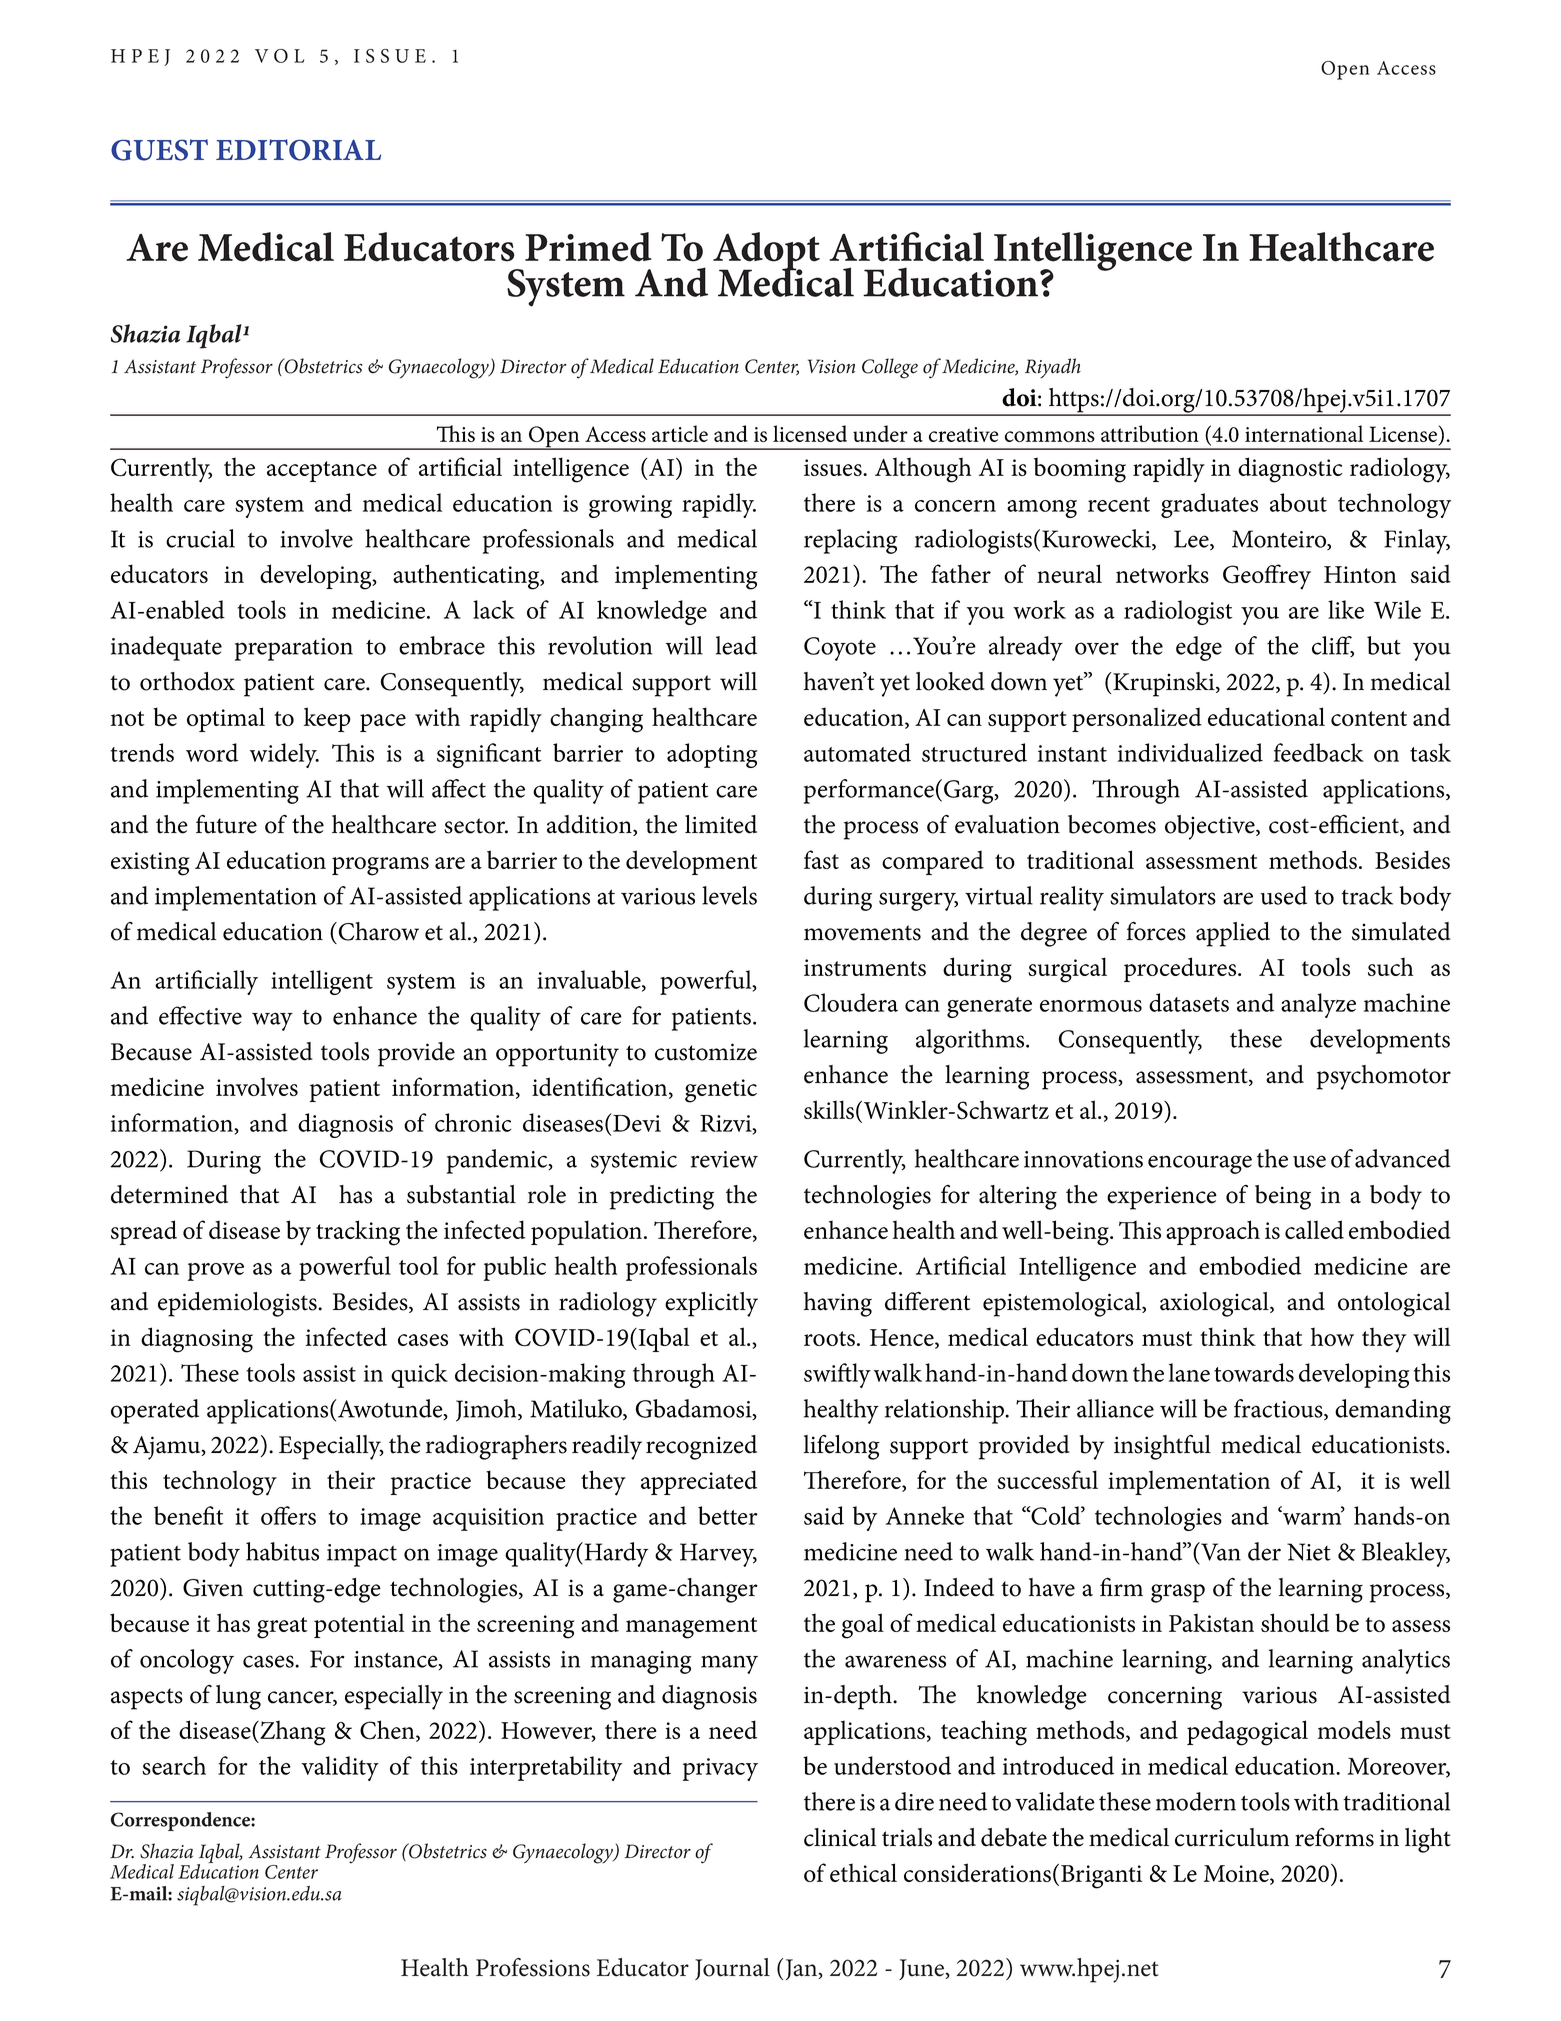 Image resolution: width=1561 pixels, height=2021 pixels. I want to click on Primed, so click(588, 247).
